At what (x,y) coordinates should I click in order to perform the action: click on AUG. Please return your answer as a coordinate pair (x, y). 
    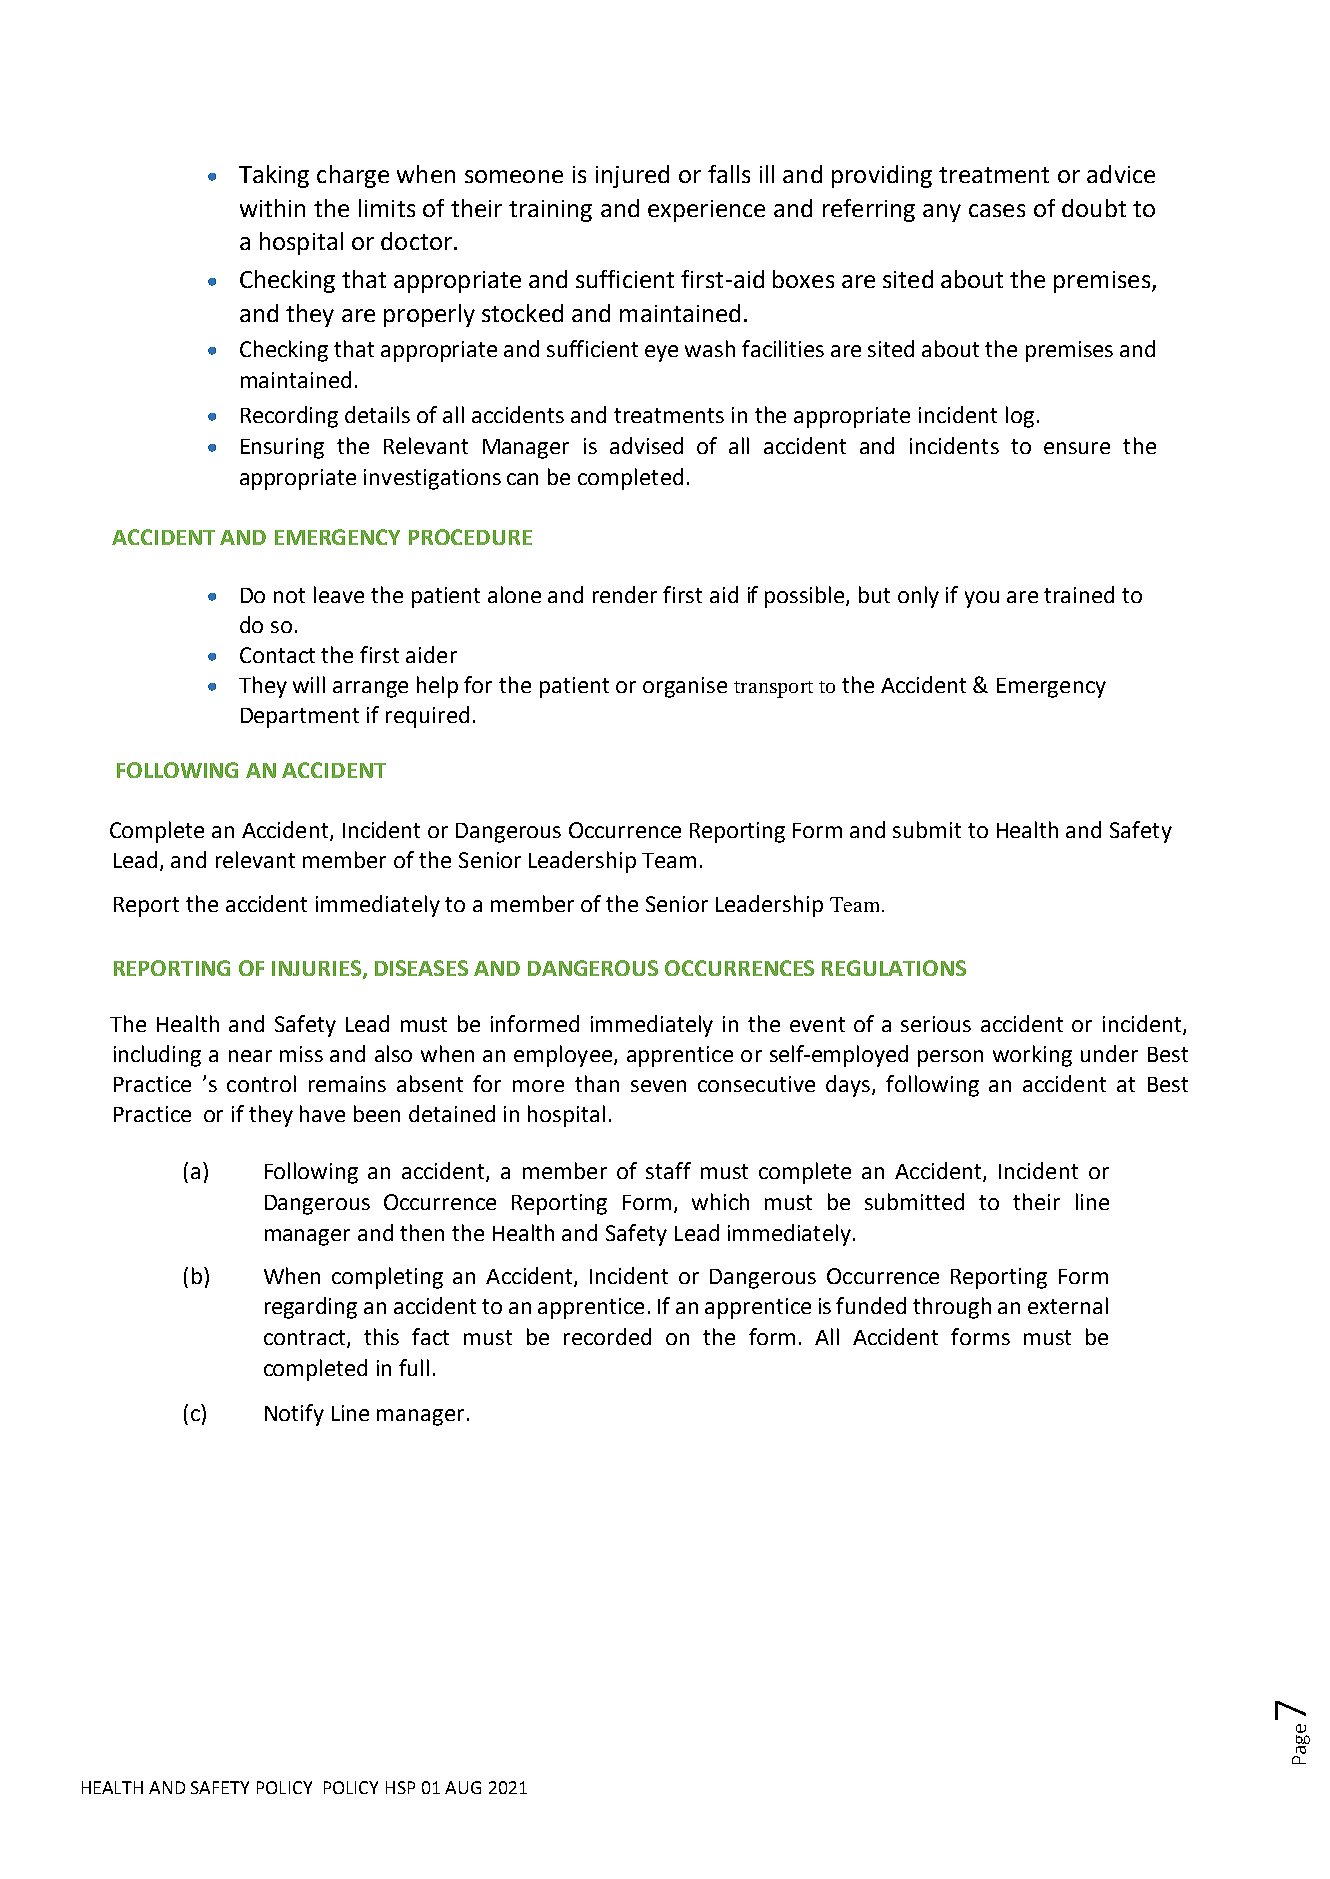
    Looking at the image, I should click on (463, 1787).
